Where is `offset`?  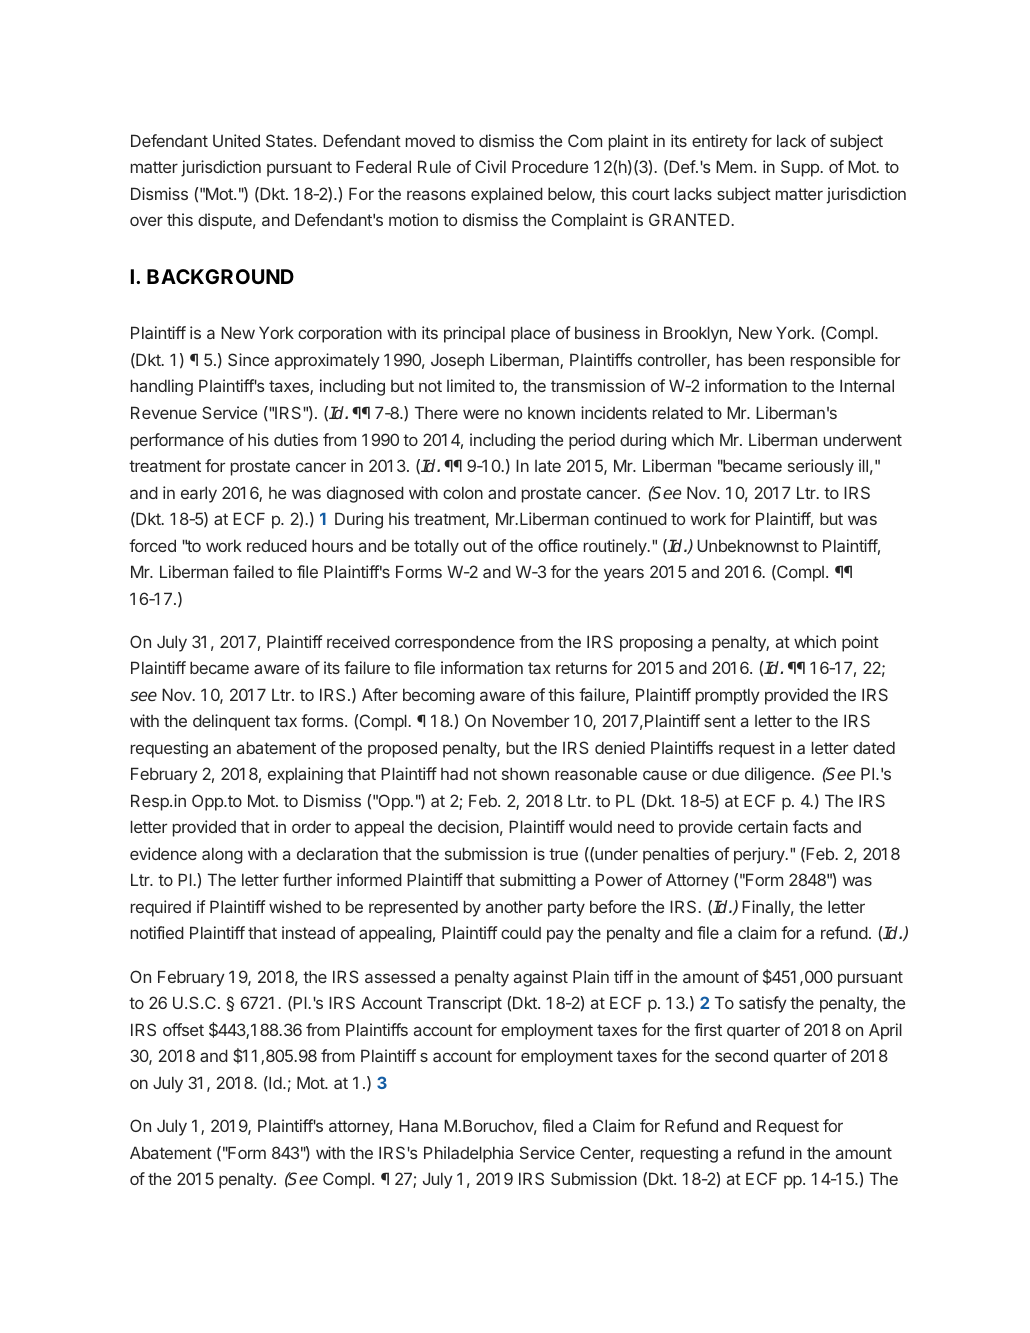 offset is located at coordinates (183, 1029).
